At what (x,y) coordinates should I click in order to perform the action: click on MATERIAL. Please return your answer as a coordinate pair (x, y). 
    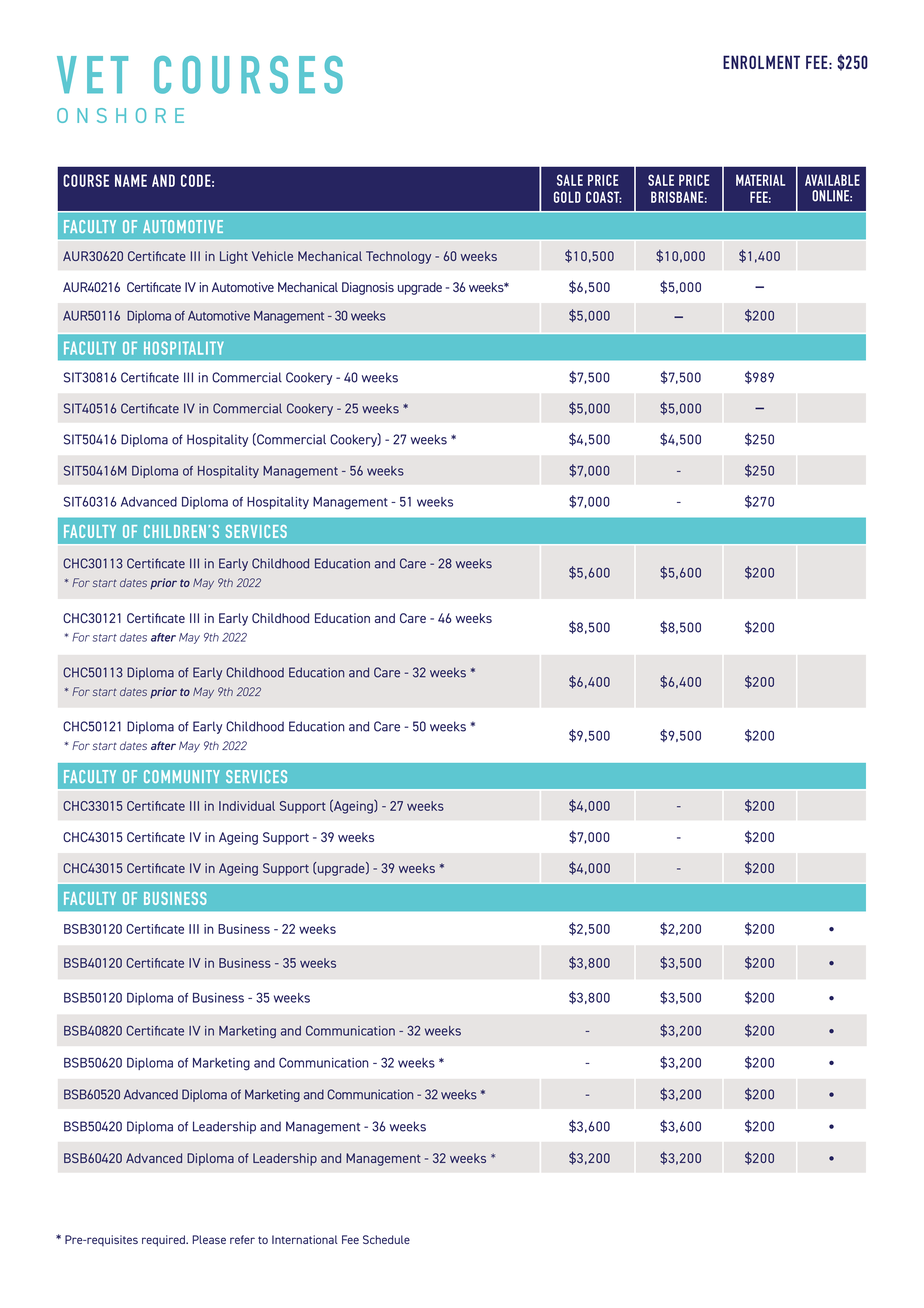
    Looking at the image, I should click on (760, 180).
